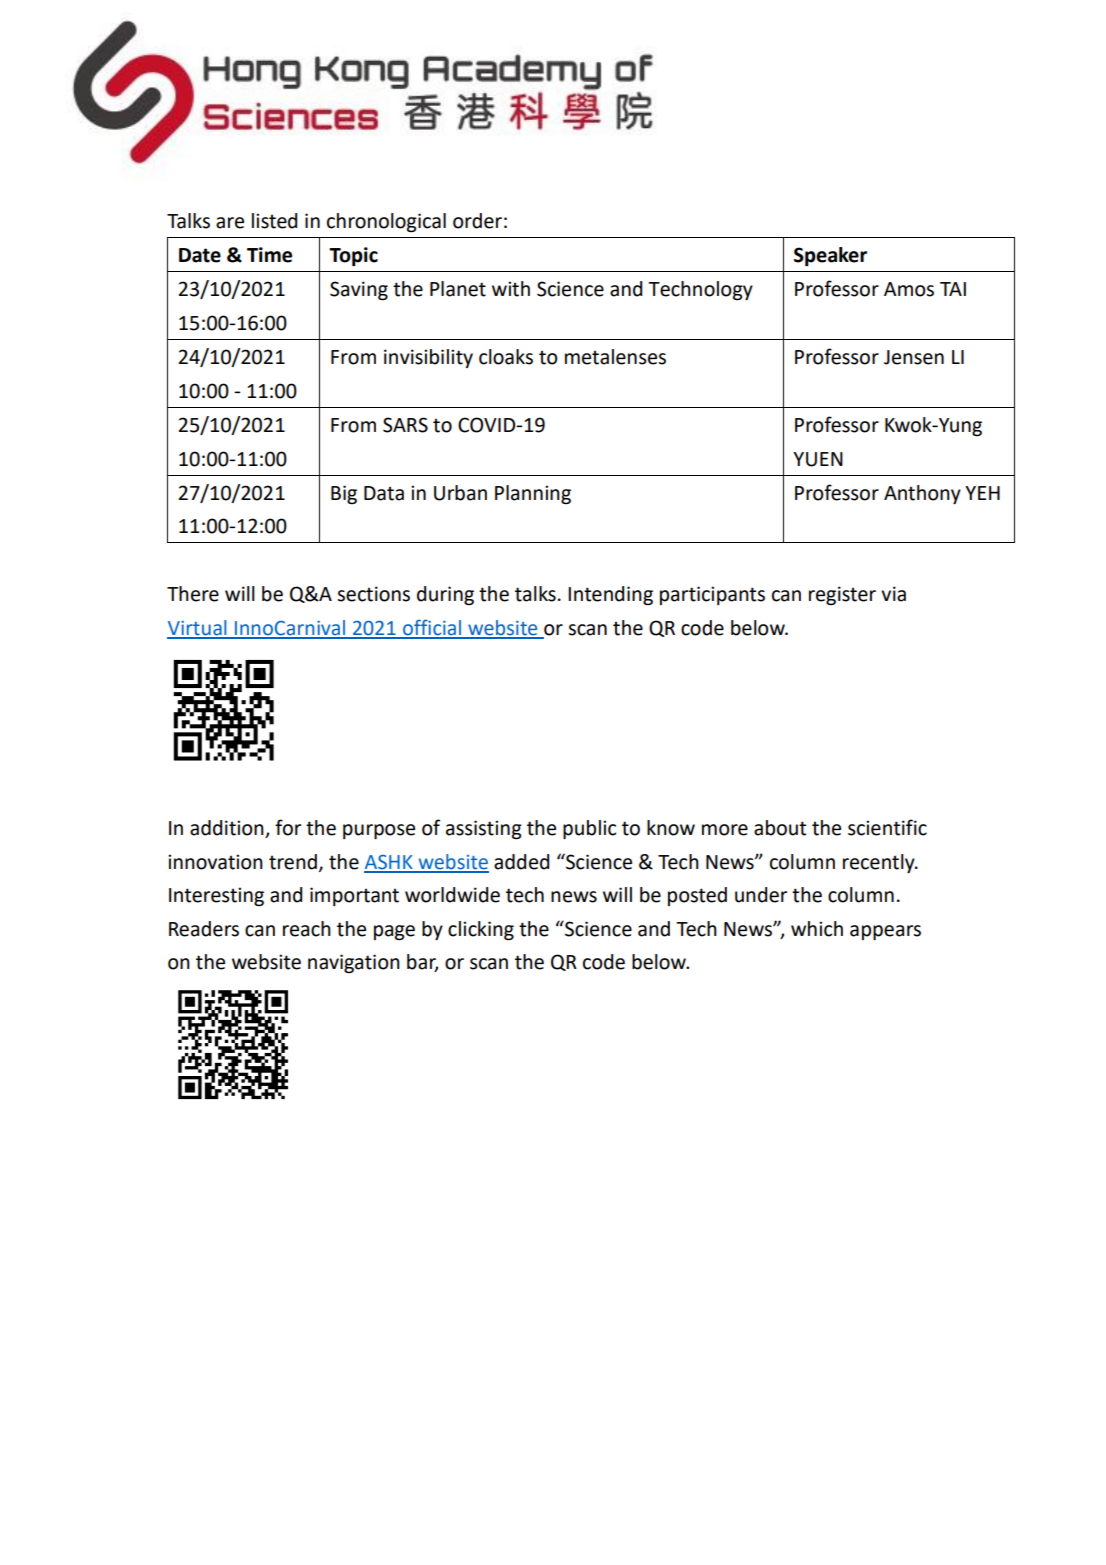  What do you see at coordinates (589, 829) in the screenshot?
I see `public` at bounding box center [589, 829].
